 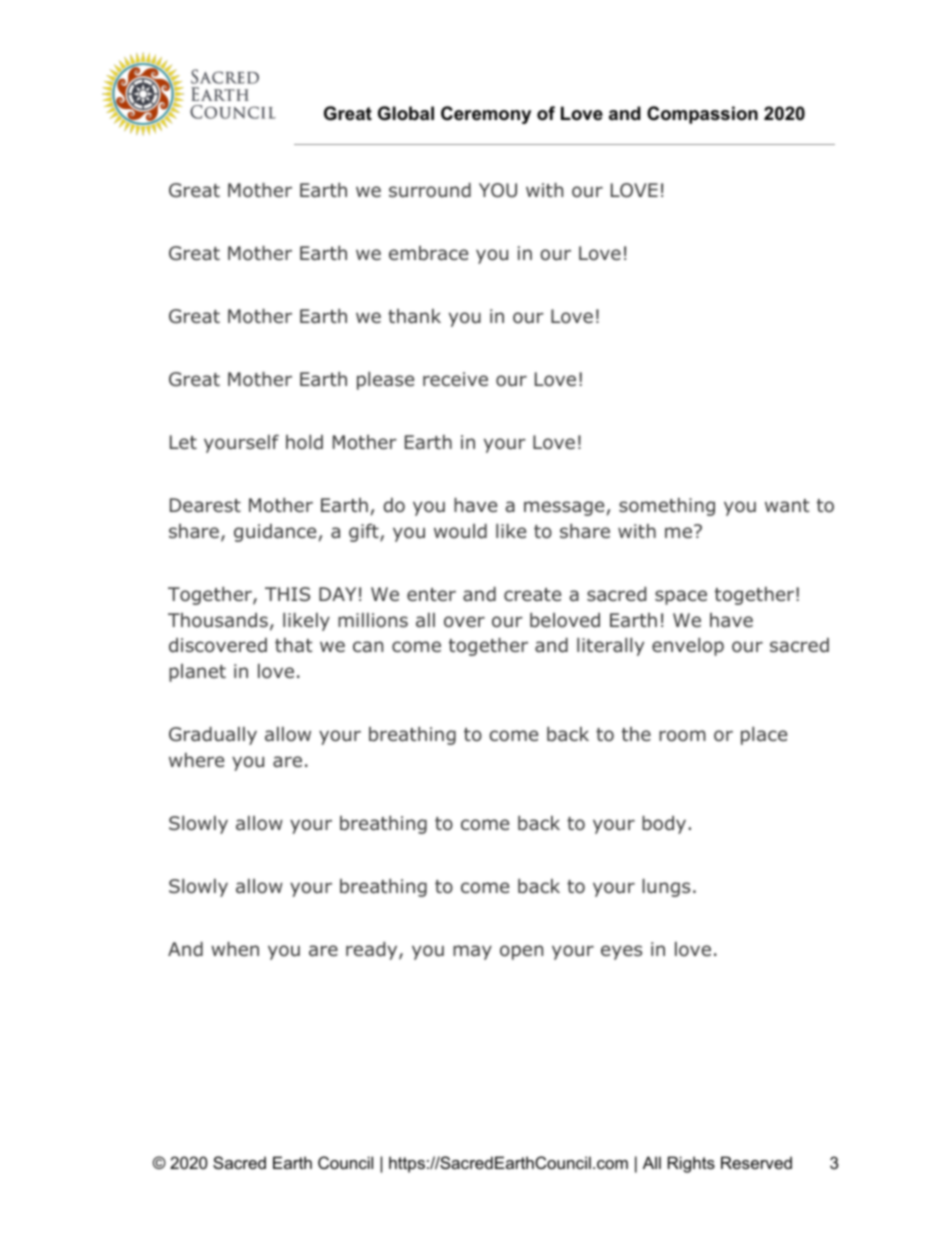 What do you see at coordinates (666, 888) in the screenshot?
I see `lungs` at bounding box center [666, 888].
